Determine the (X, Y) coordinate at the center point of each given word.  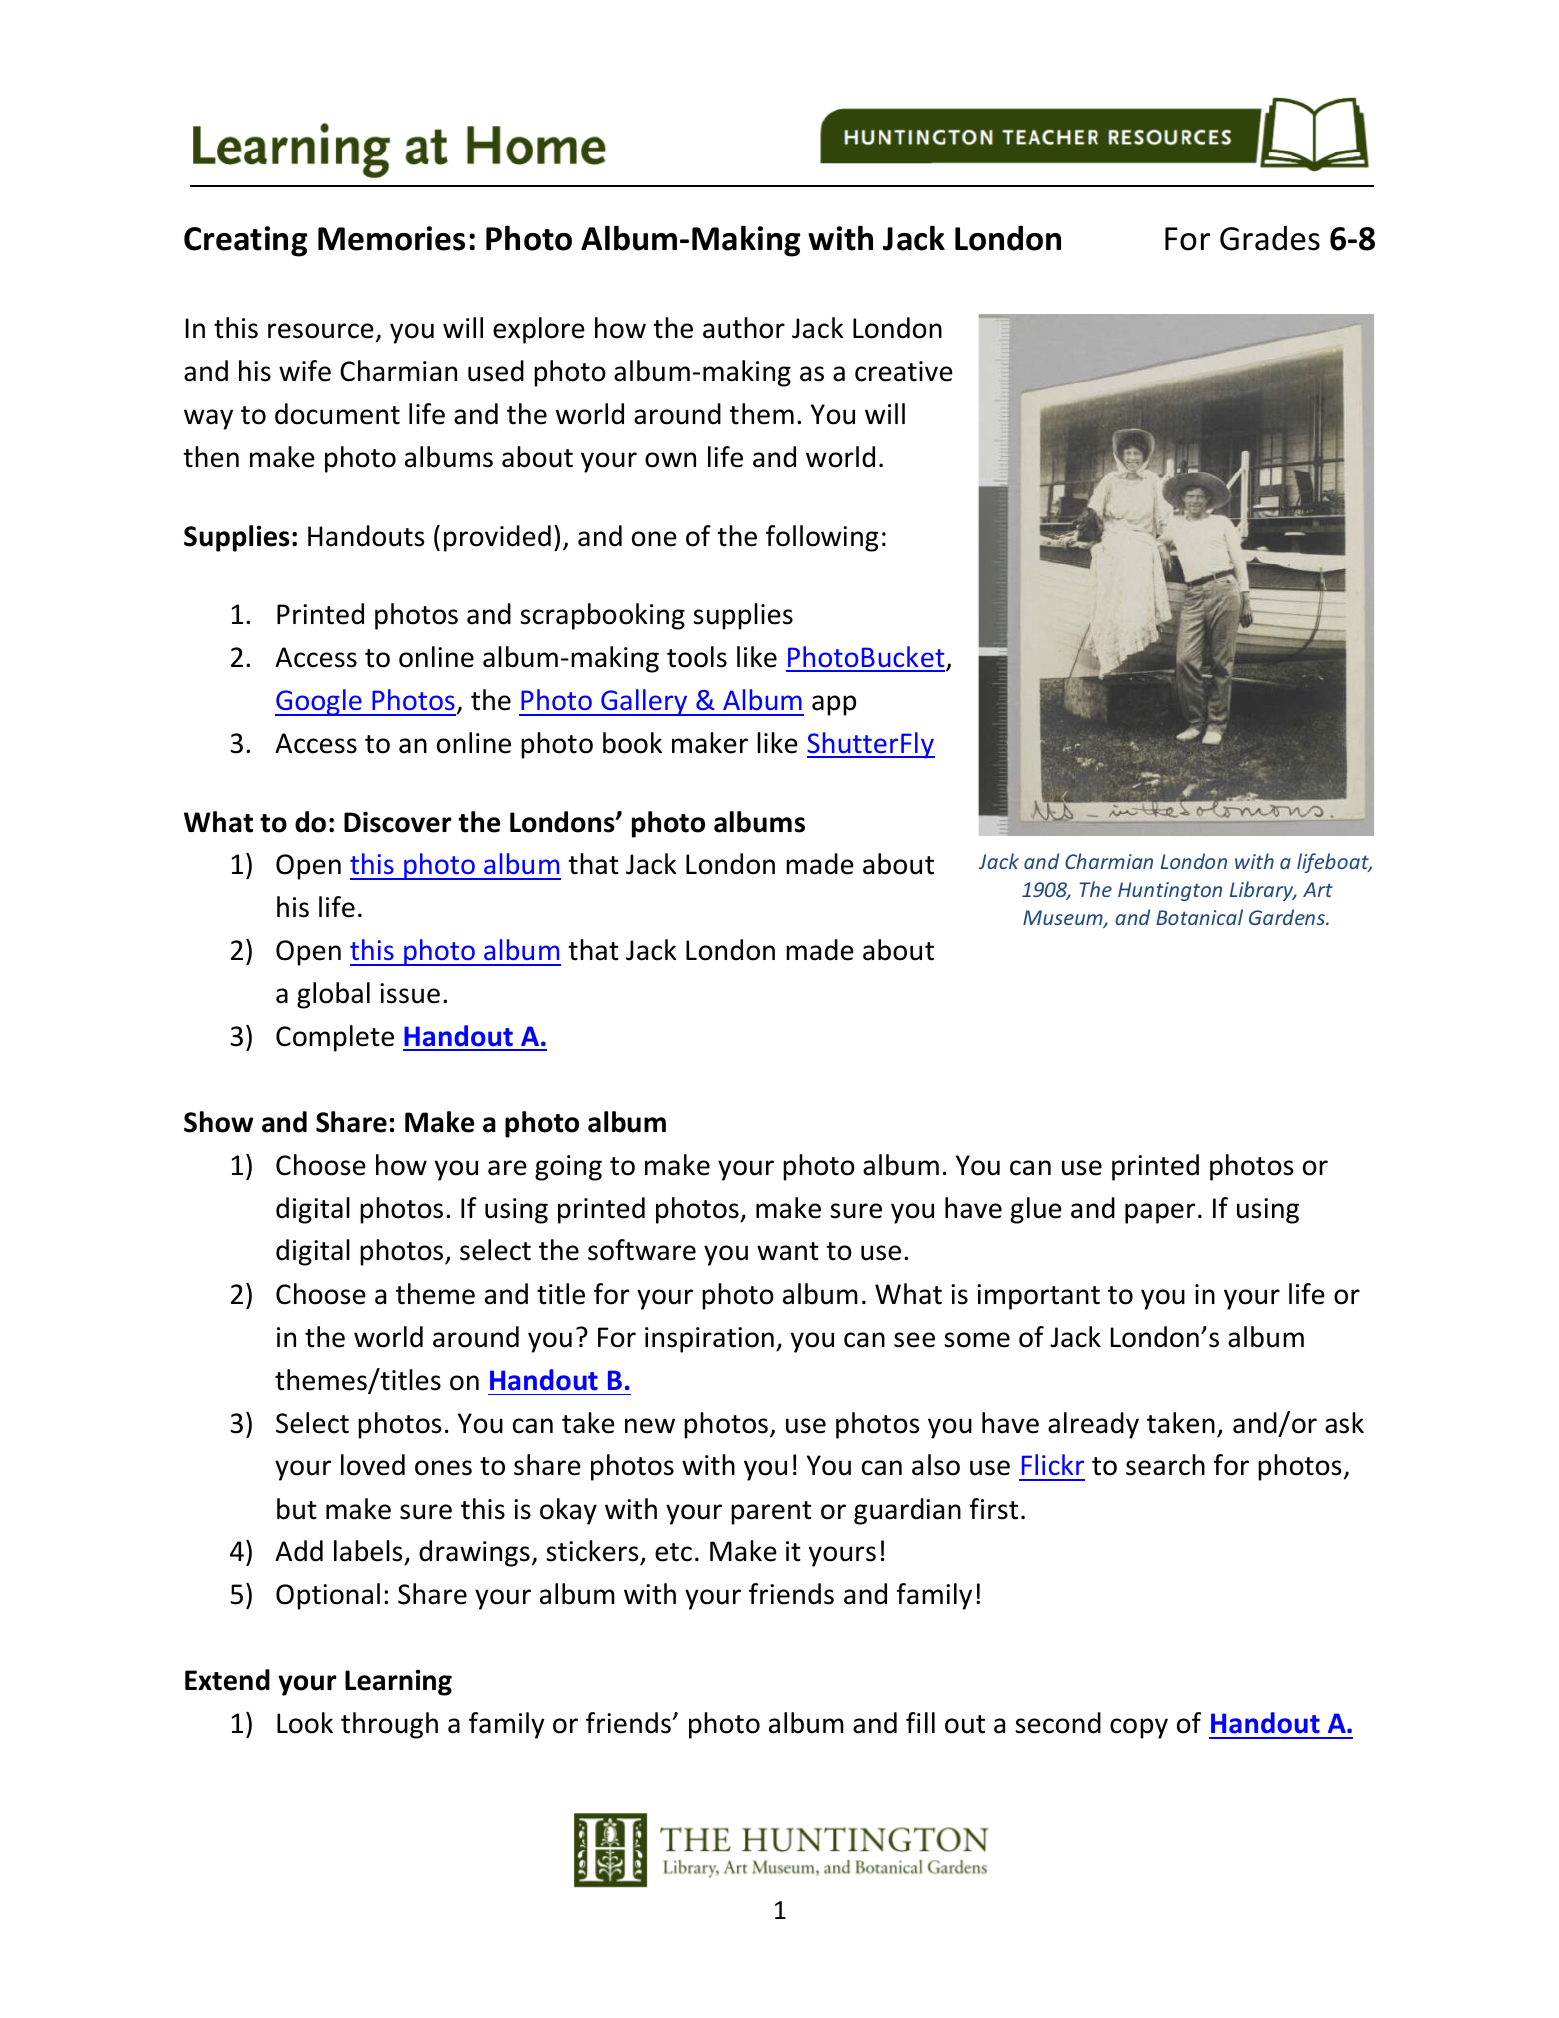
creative (904, 371)
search (1165, 1465)
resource (321, 331)
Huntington (1170, 891)
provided (497, 538)
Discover (397, 822)
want (788, 1251)
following (822, 538)
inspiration (709, 1340)
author (744, 328)
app (834, 705)
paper (1160, 1213)
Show (219, 1122)
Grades (1270, 238)
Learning (398, 1682)
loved (373, 1465)
